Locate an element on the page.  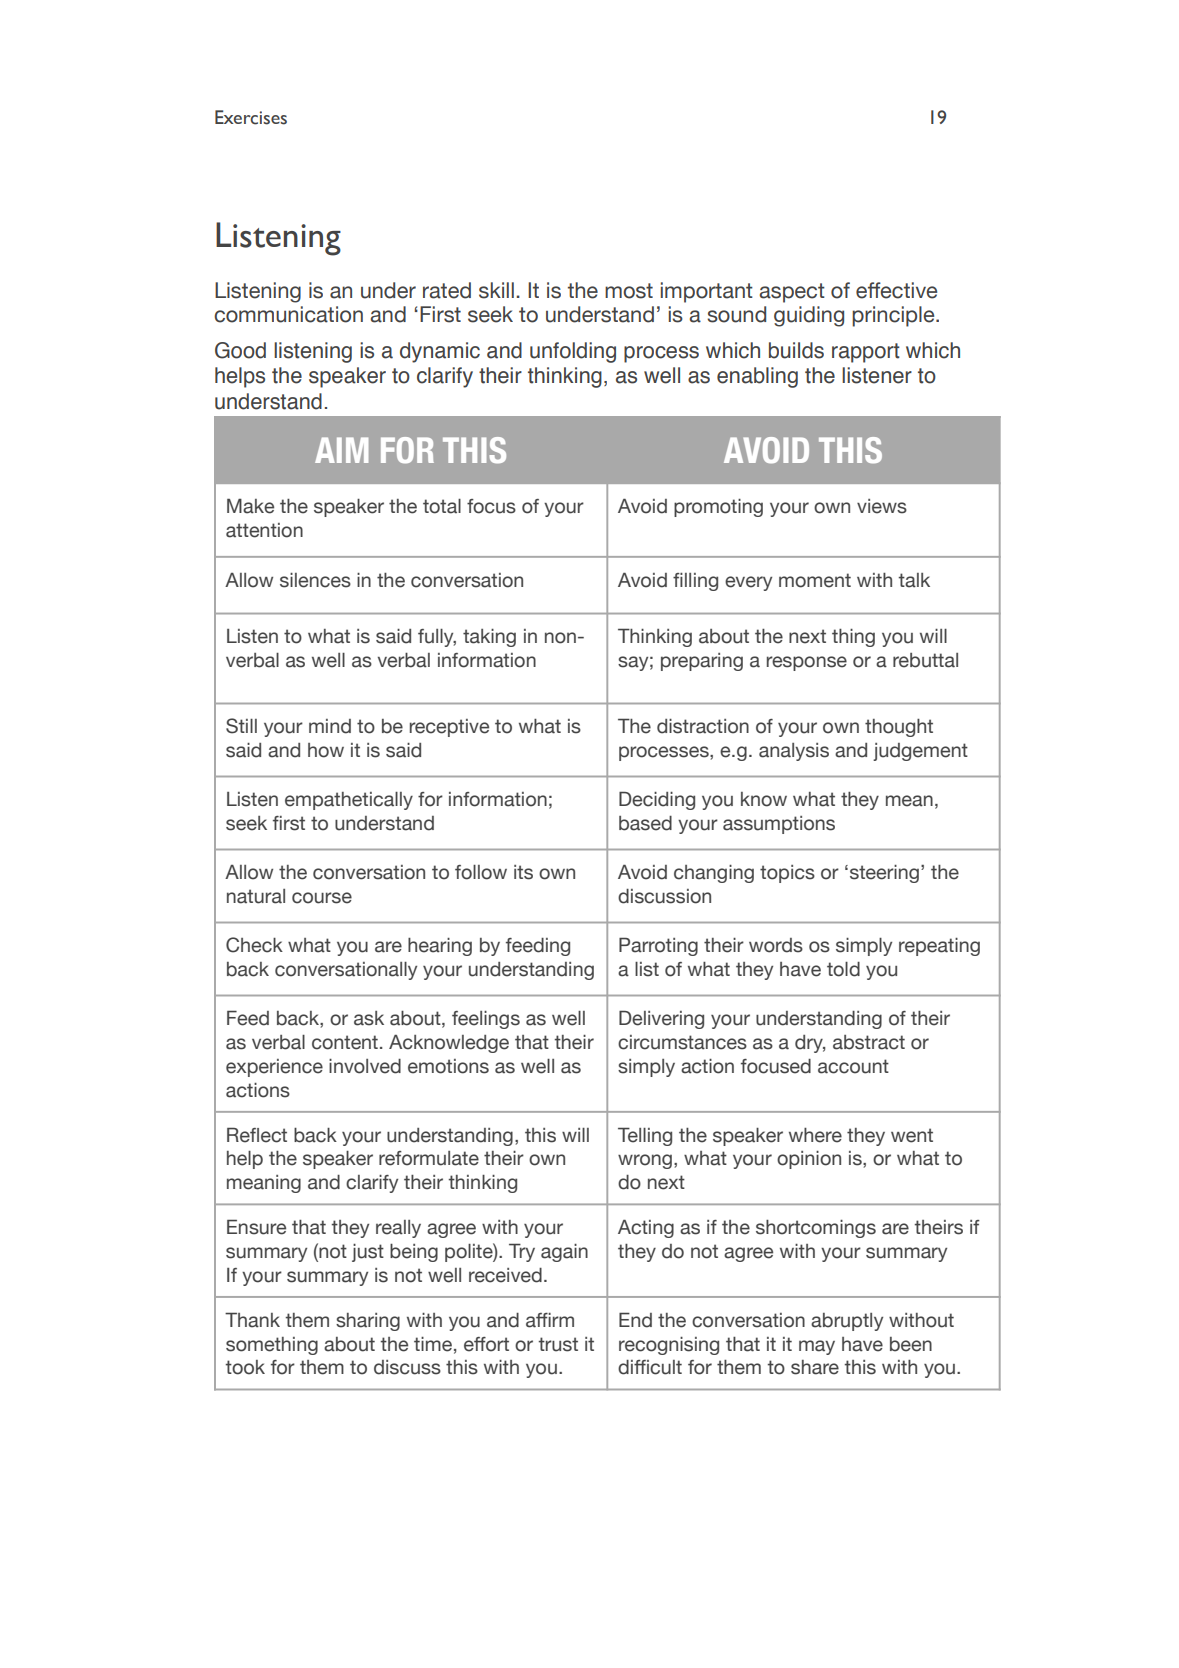
Telling is located at coordinates (645, 1136).
